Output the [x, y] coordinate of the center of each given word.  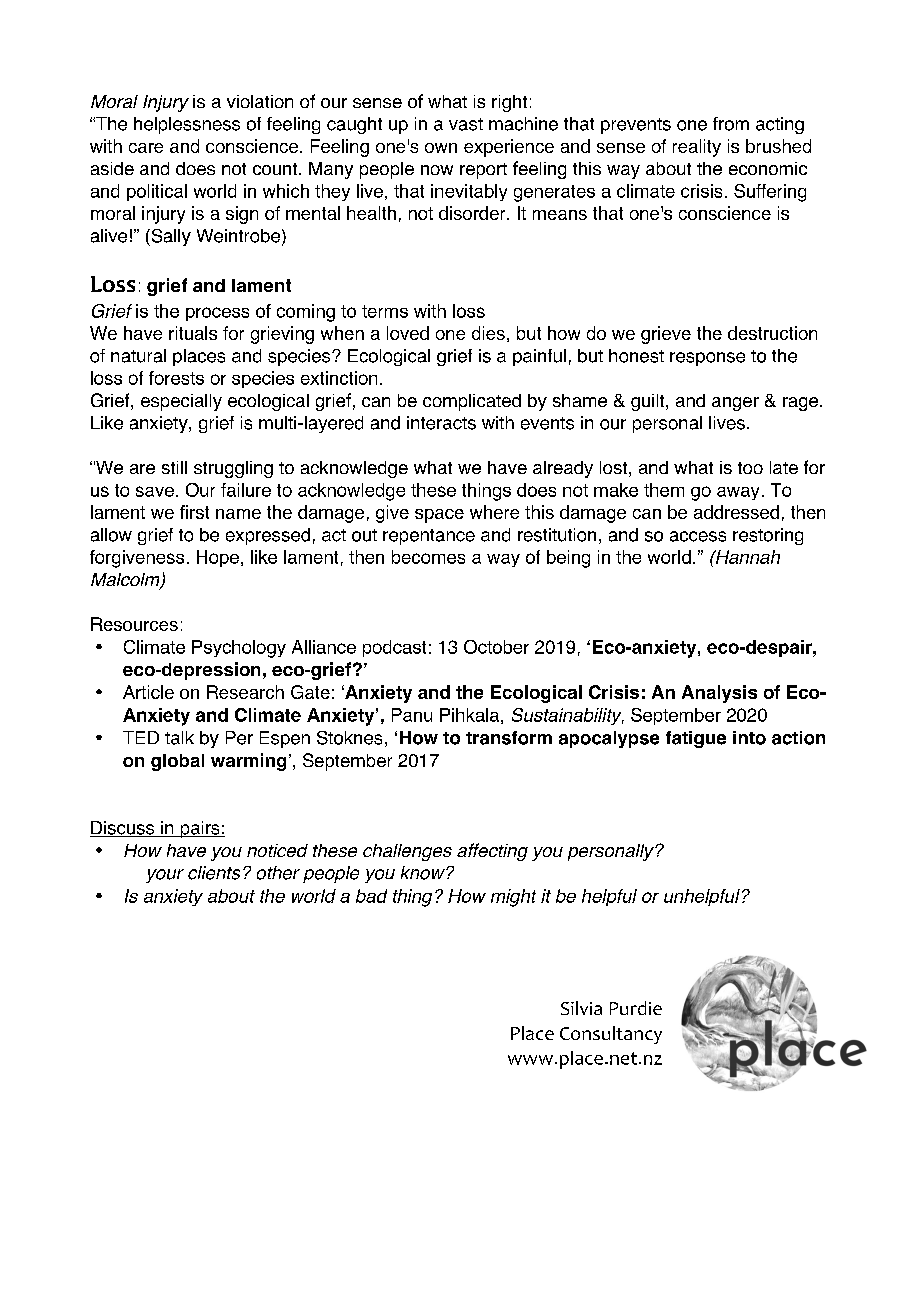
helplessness [187, 125]
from [731, 124]
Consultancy [611, 1035]
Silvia [581, 1008]
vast [466, 124]
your [165, 876]
